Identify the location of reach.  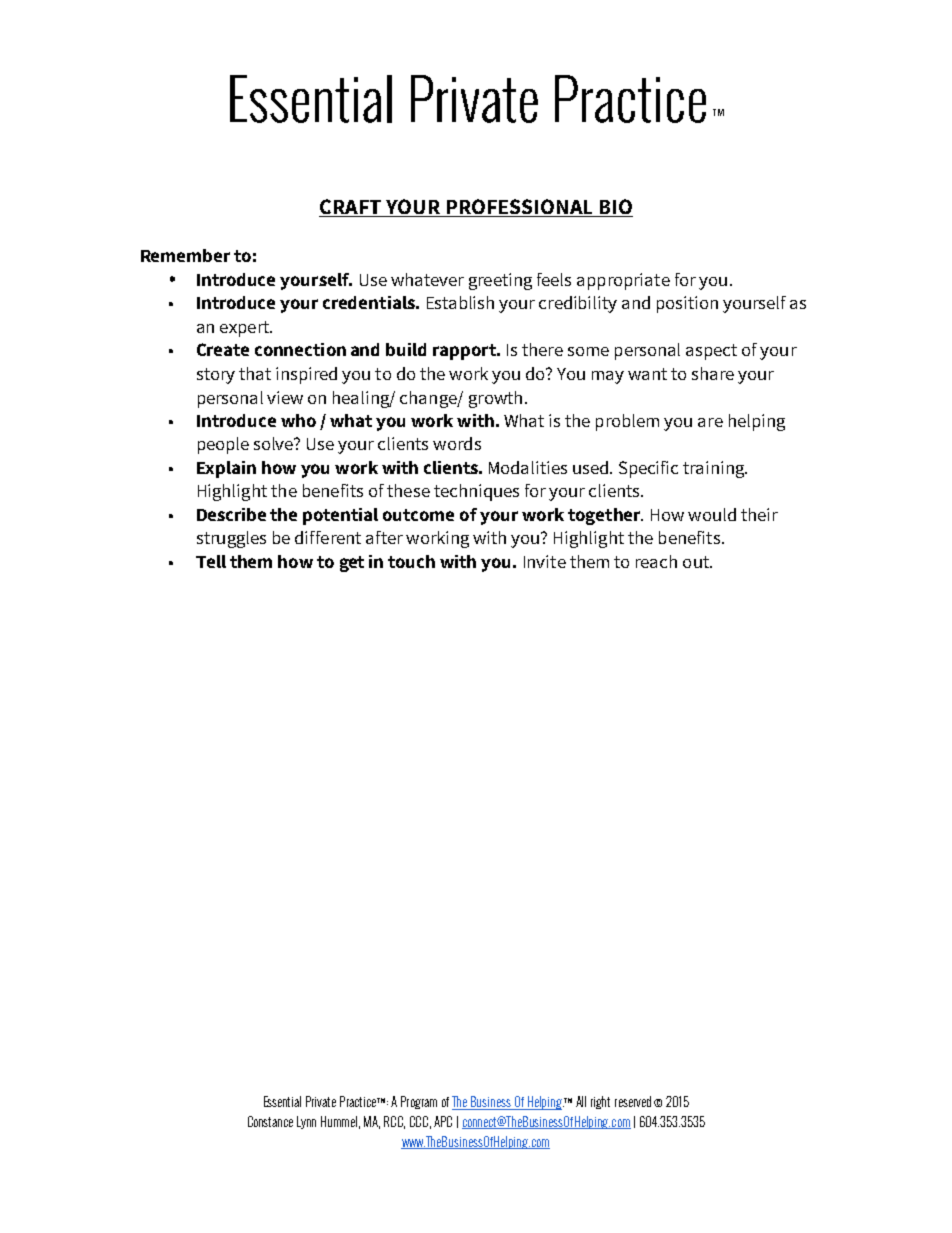
(656, 561).
